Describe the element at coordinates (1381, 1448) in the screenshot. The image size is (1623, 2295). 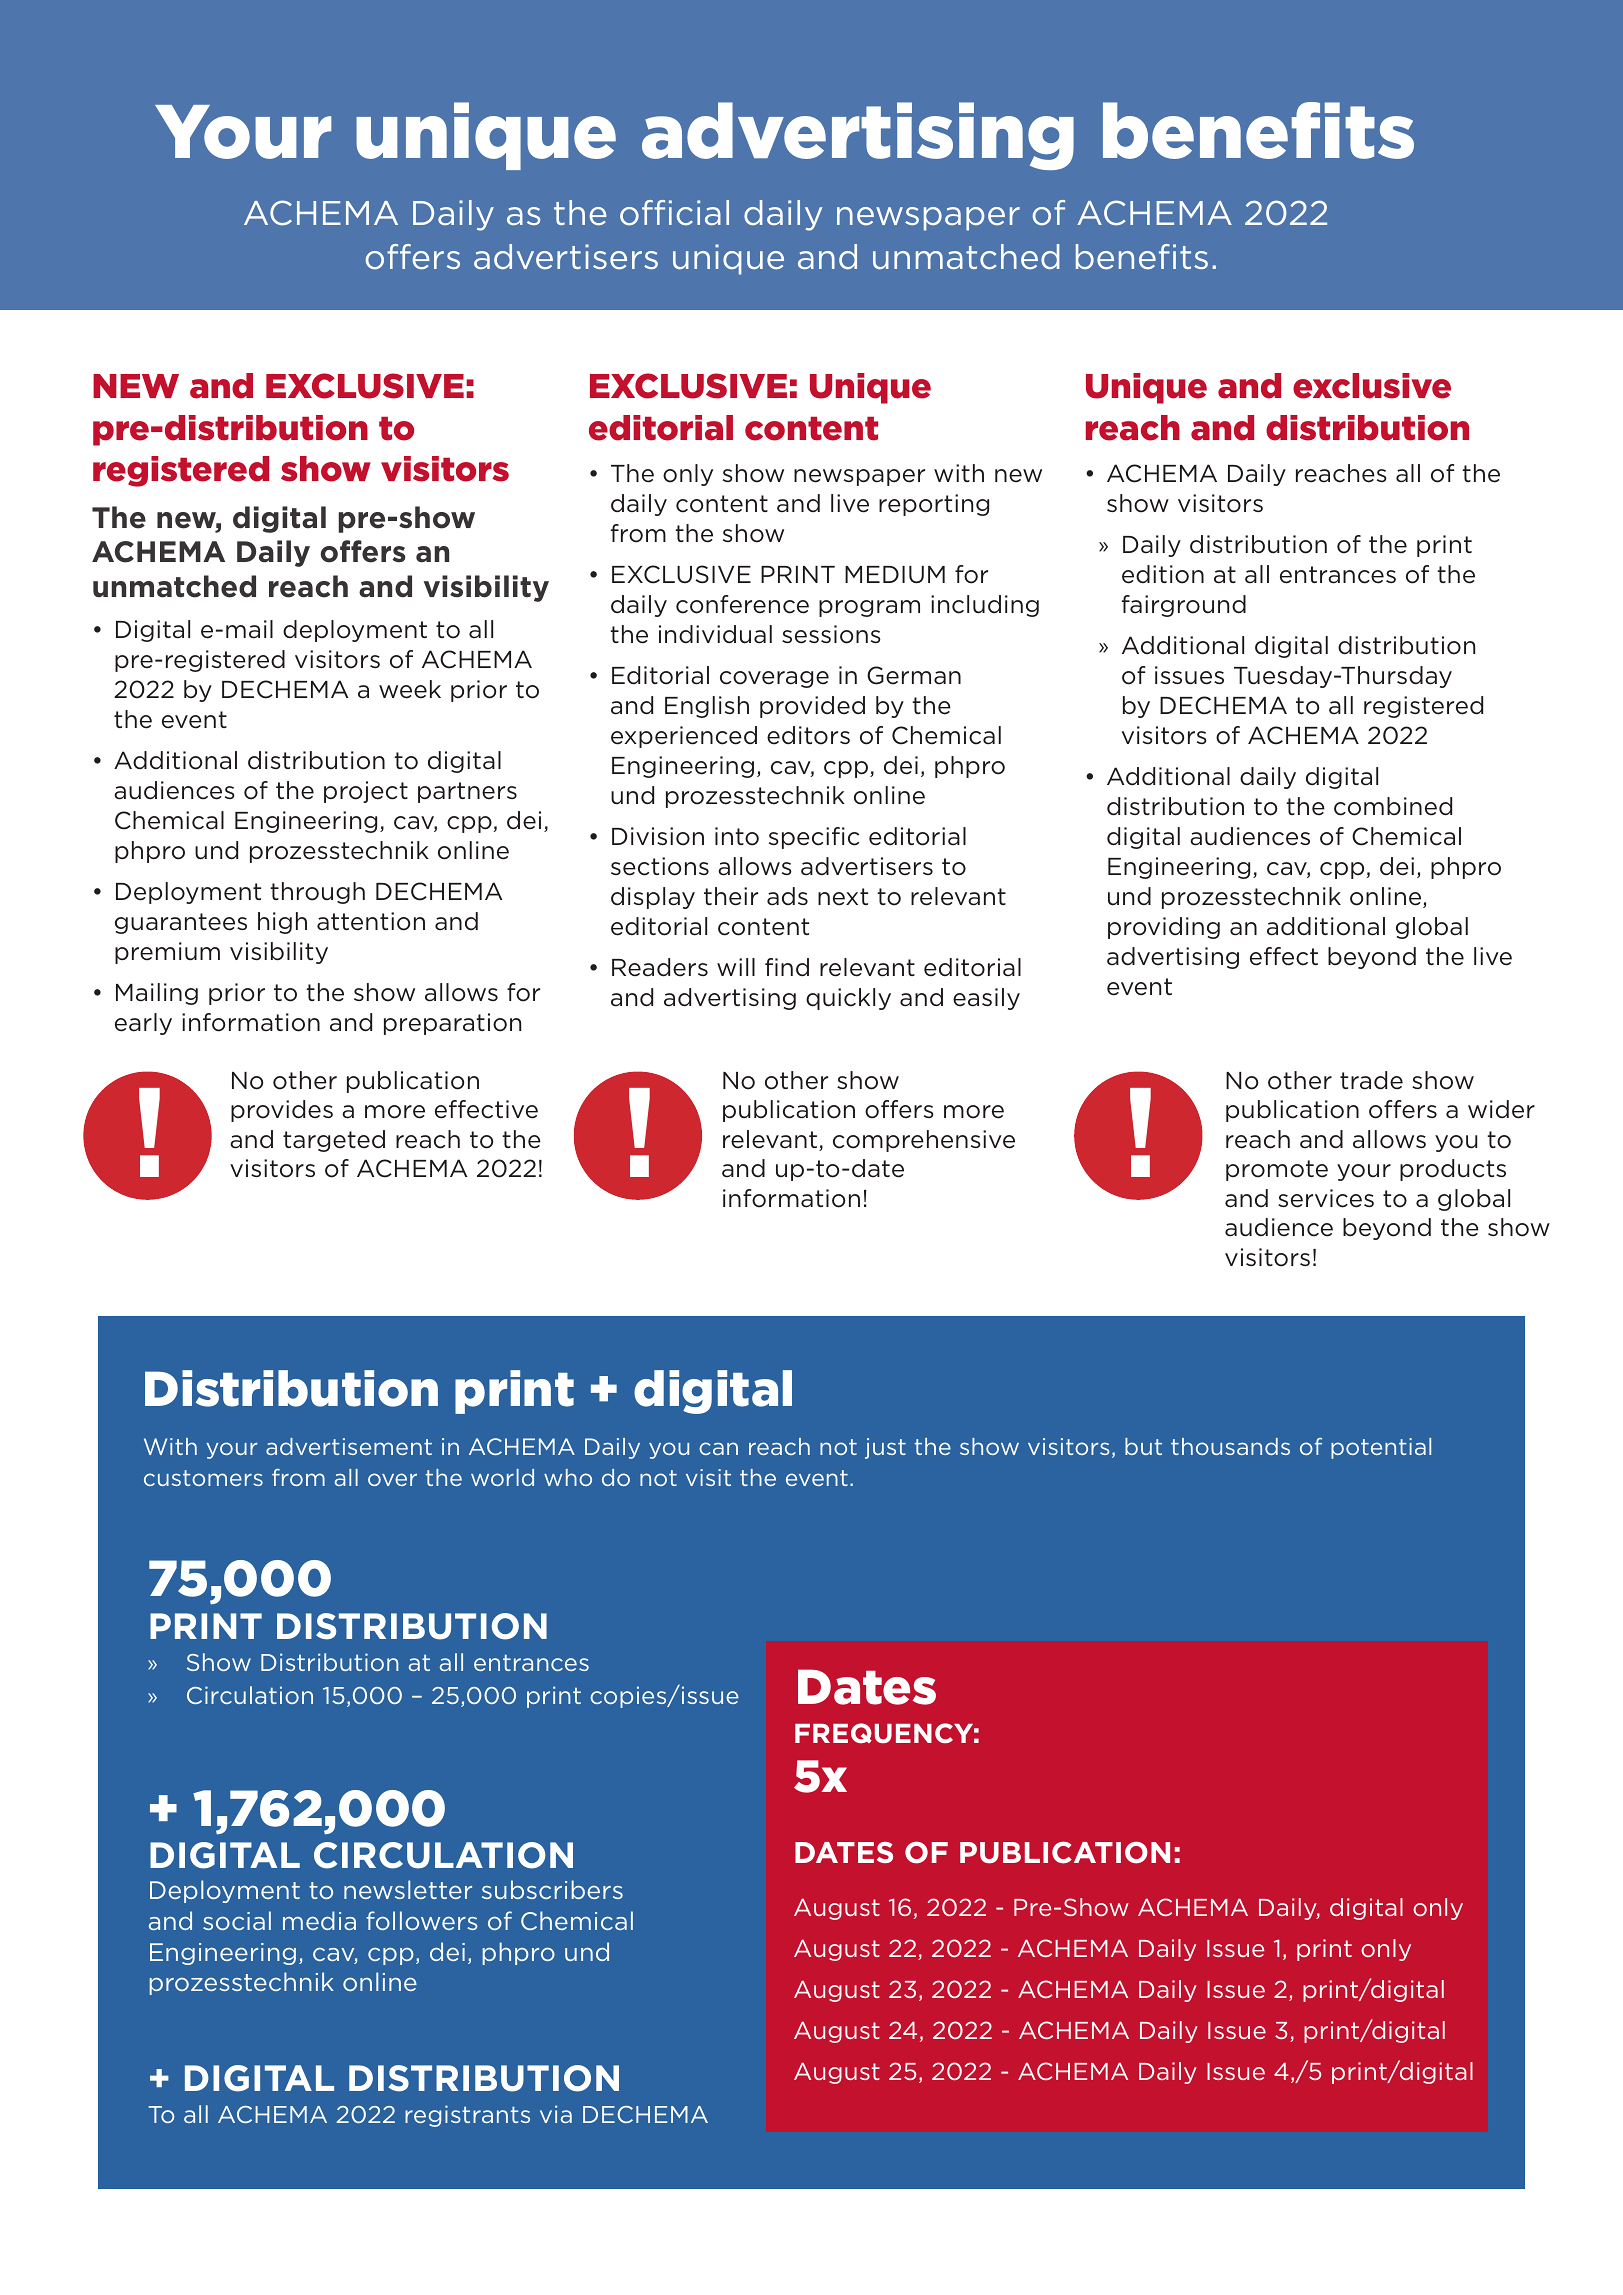
I see `potential` at that location.
